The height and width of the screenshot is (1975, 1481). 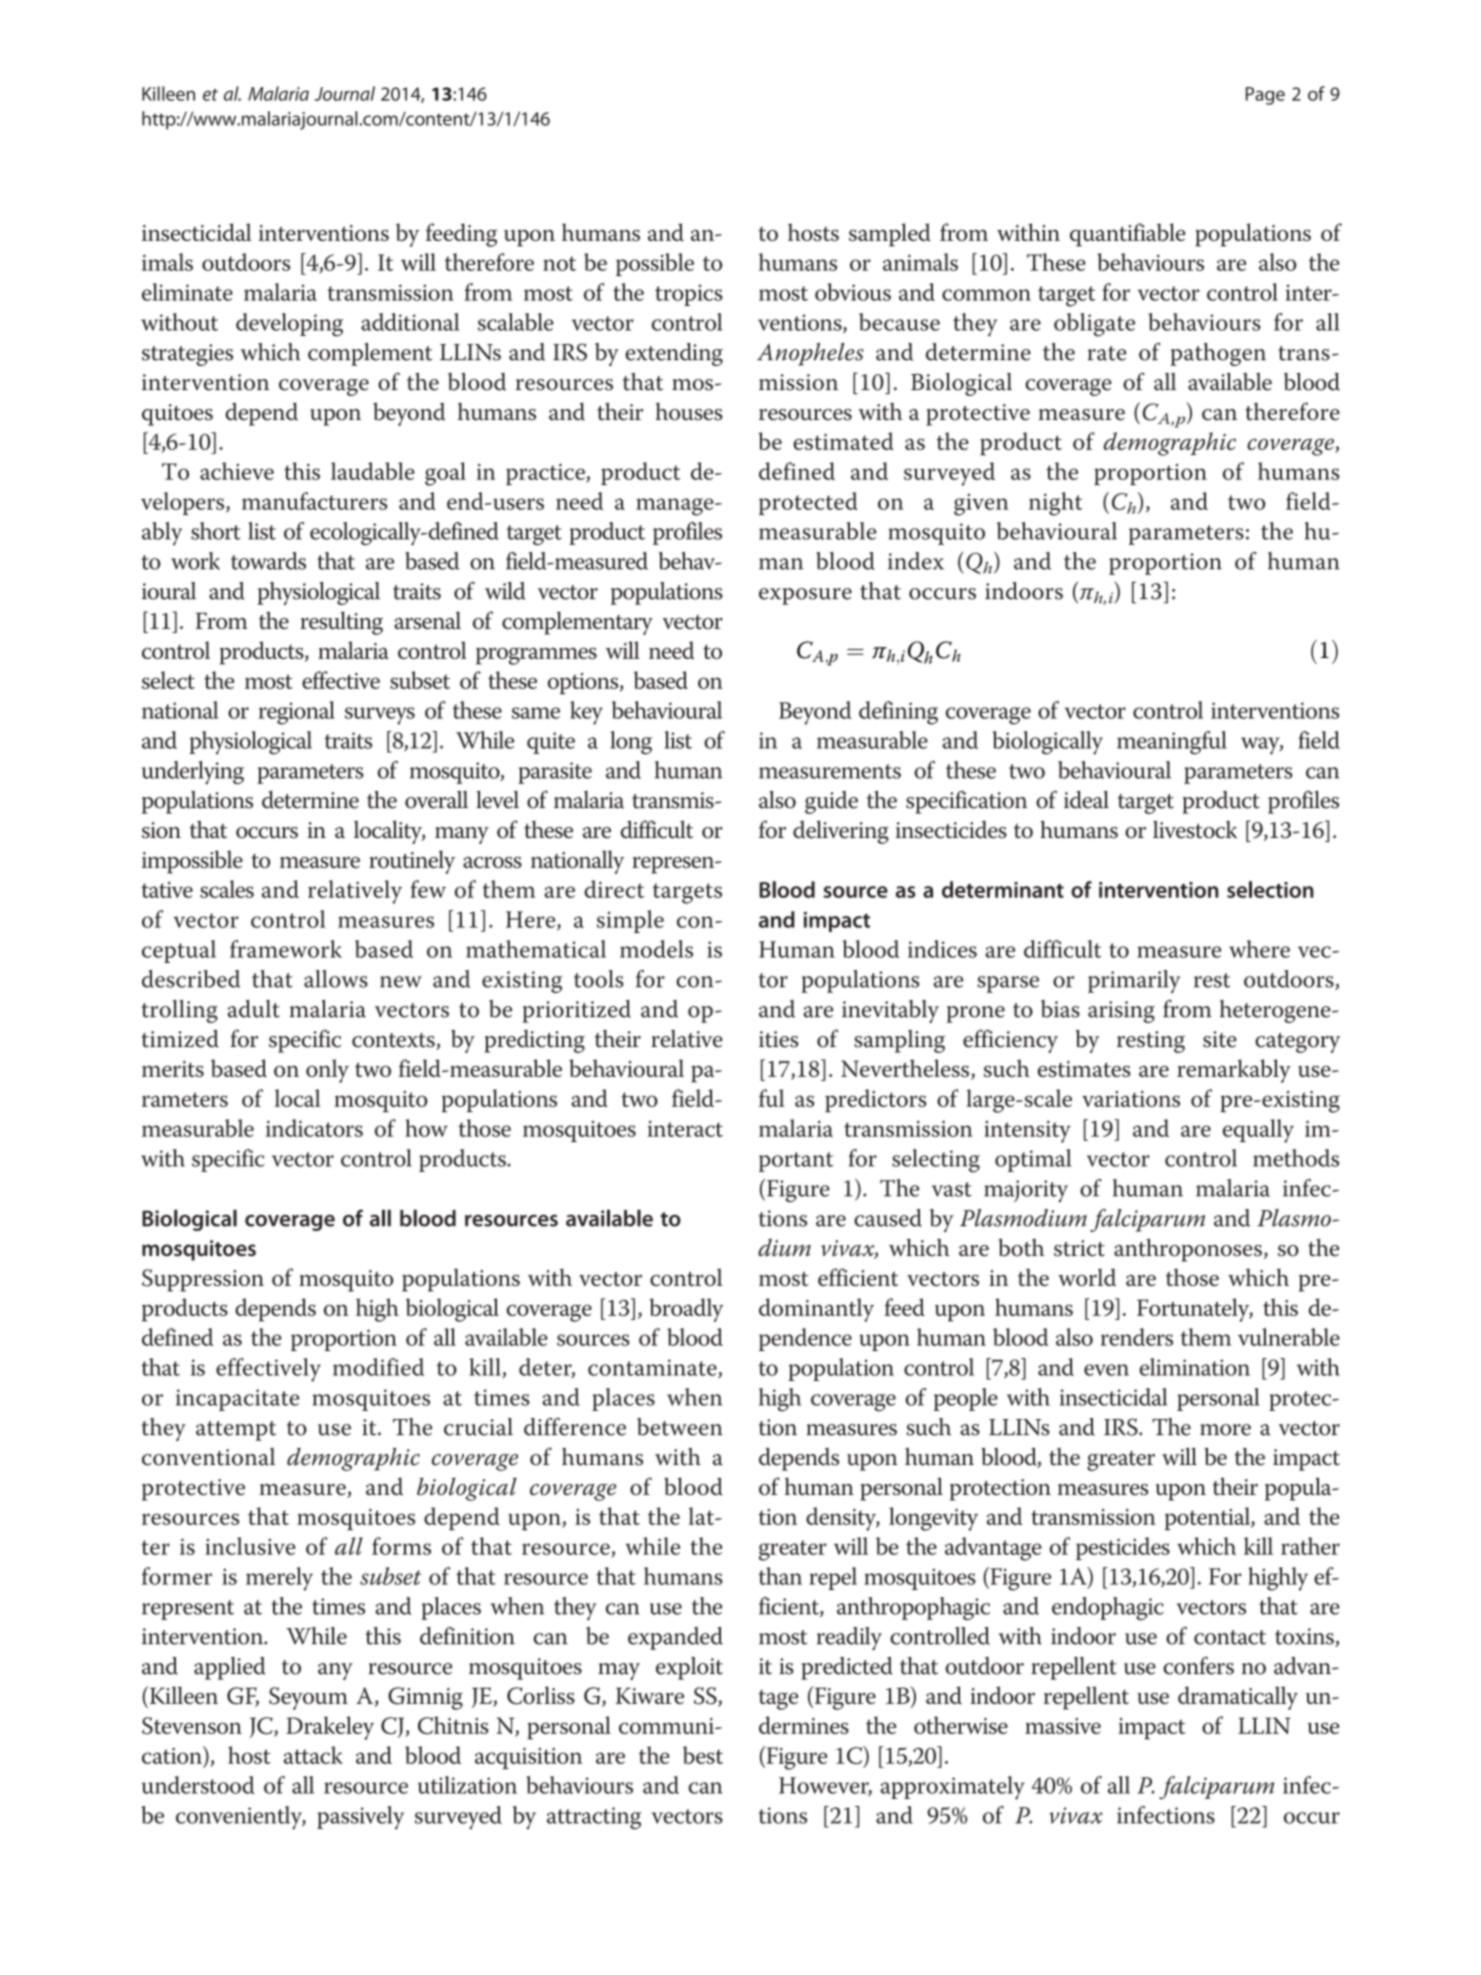 What do you see at coordinates (313, 1755) in the screenshot?
I see `attack` at bounding box center [313, 1755].
